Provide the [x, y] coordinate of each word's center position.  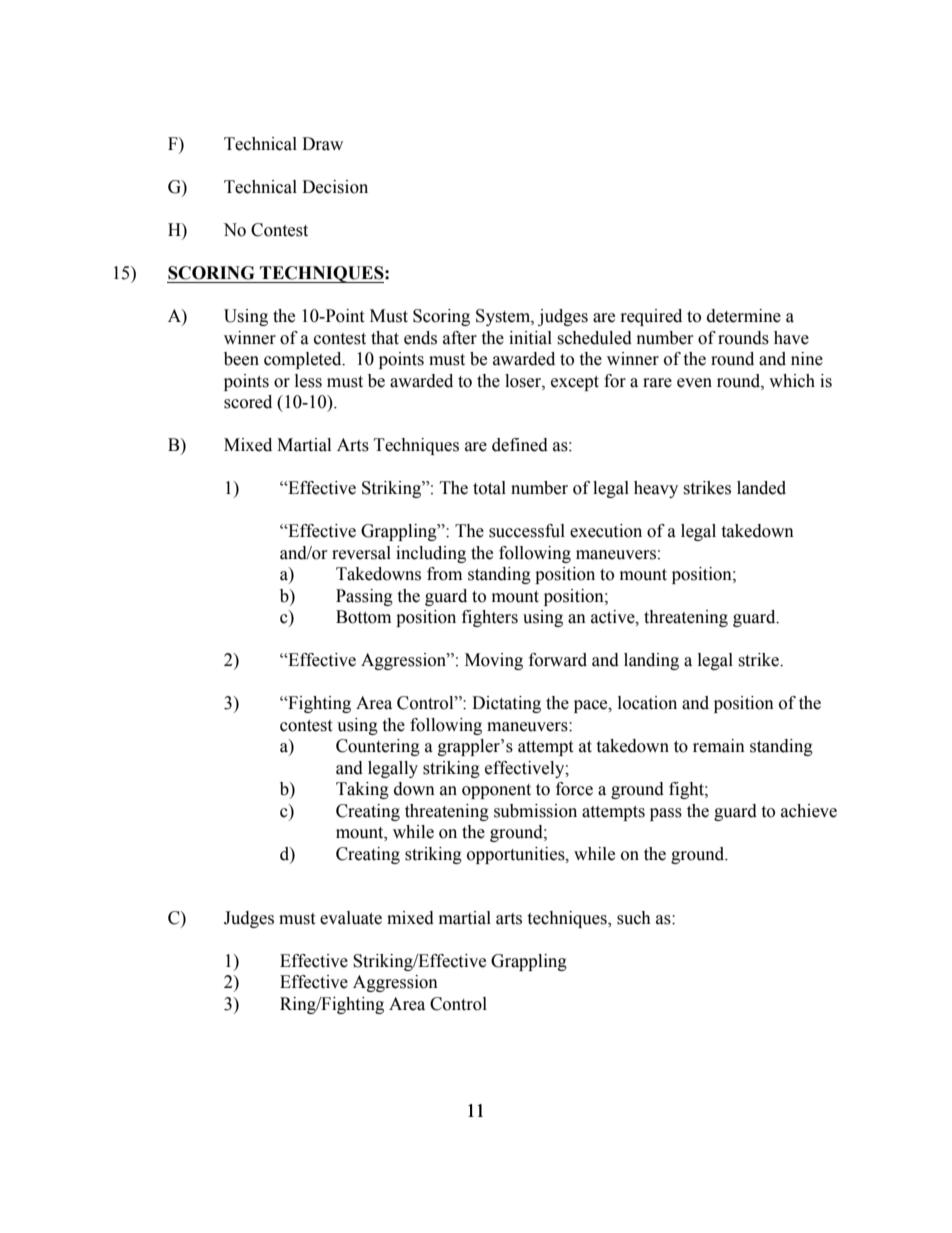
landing [651, 661]
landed [761, 488]
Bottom [363, 617]
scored [248, 402]
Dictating [506, 704]
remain [719, 746]
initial [530, 338]
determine [744, 316]
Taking [362, 790]
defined [520, 445]
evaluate [351, 918]
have [791, 338]
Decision [335, 187]
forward [558, 660]
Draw [322, 144]
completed [304, 360]
